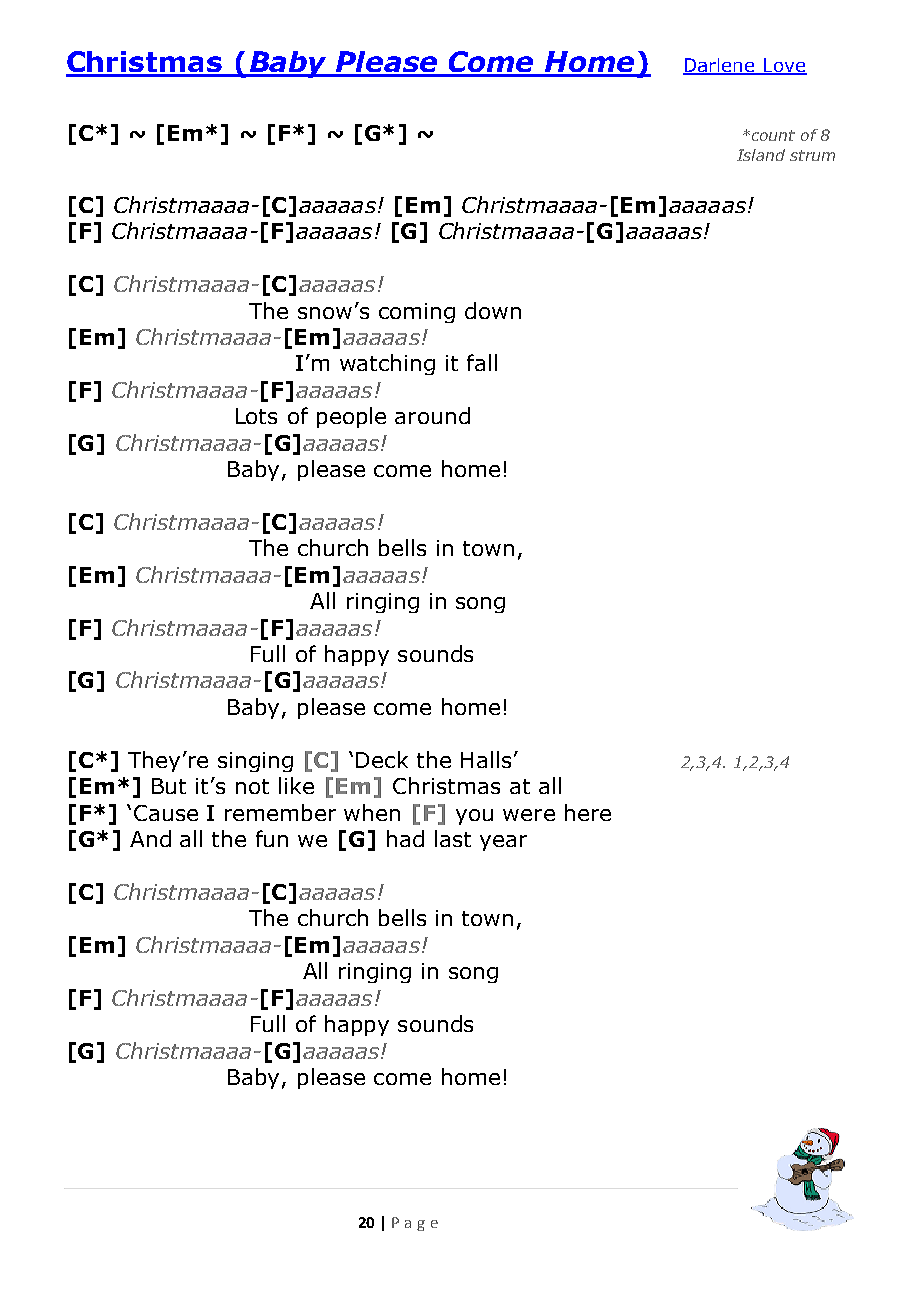  I want to click on Halls, so click(486, 759).
